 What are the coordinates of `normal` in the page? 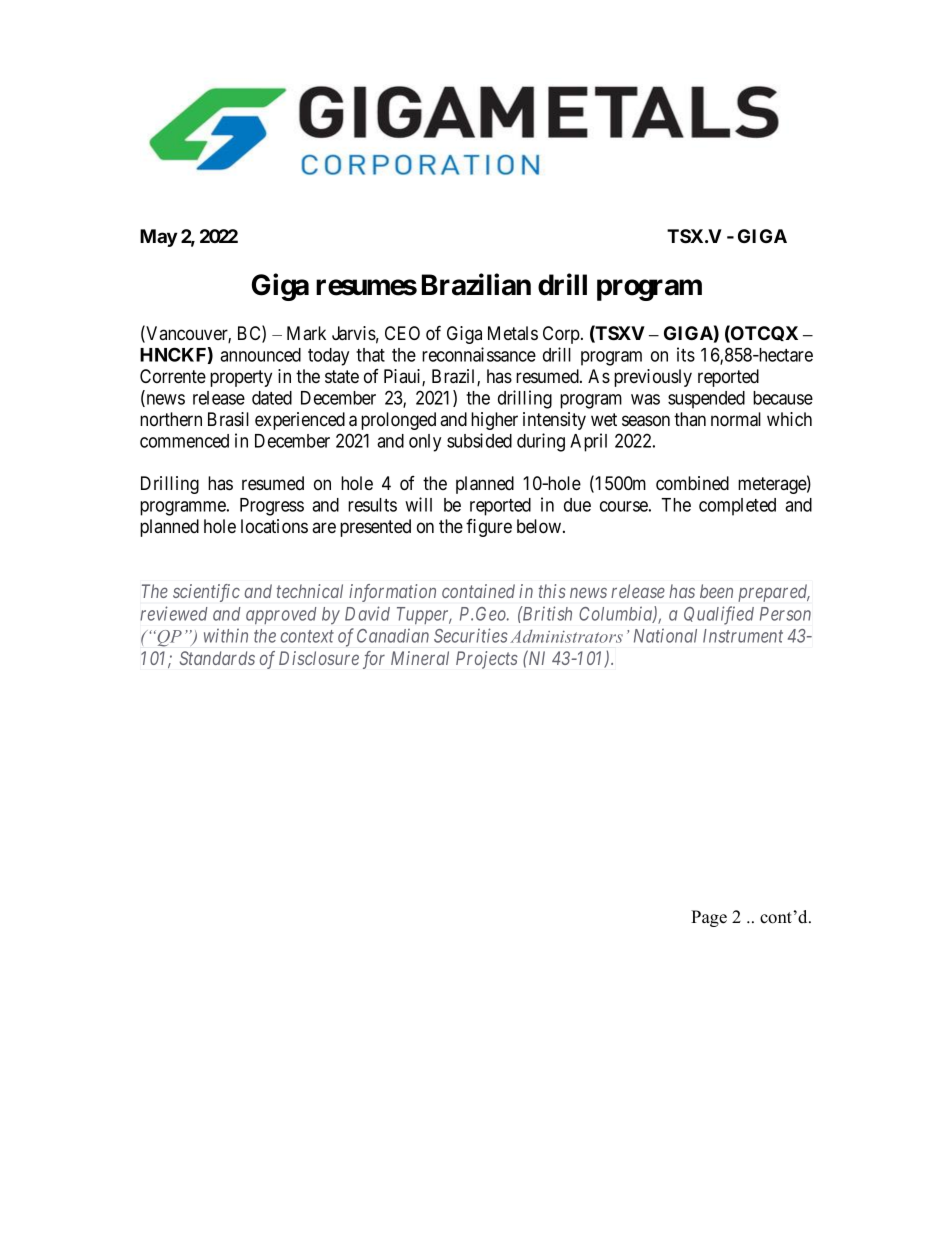 It's located at (736, 419).
